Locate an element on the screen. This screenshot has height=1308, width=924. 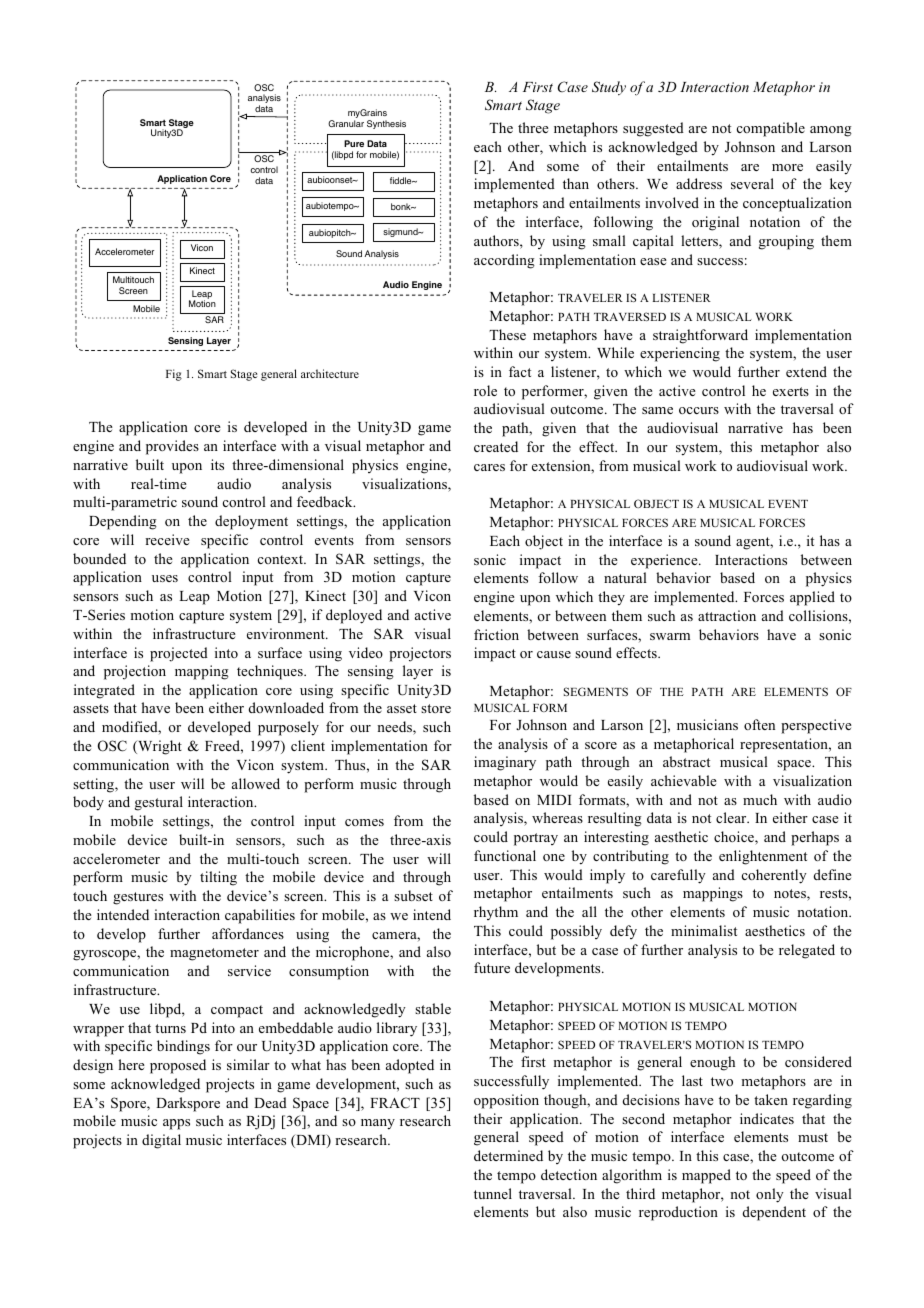
Synthesis is located at coordinates (386, 124).
